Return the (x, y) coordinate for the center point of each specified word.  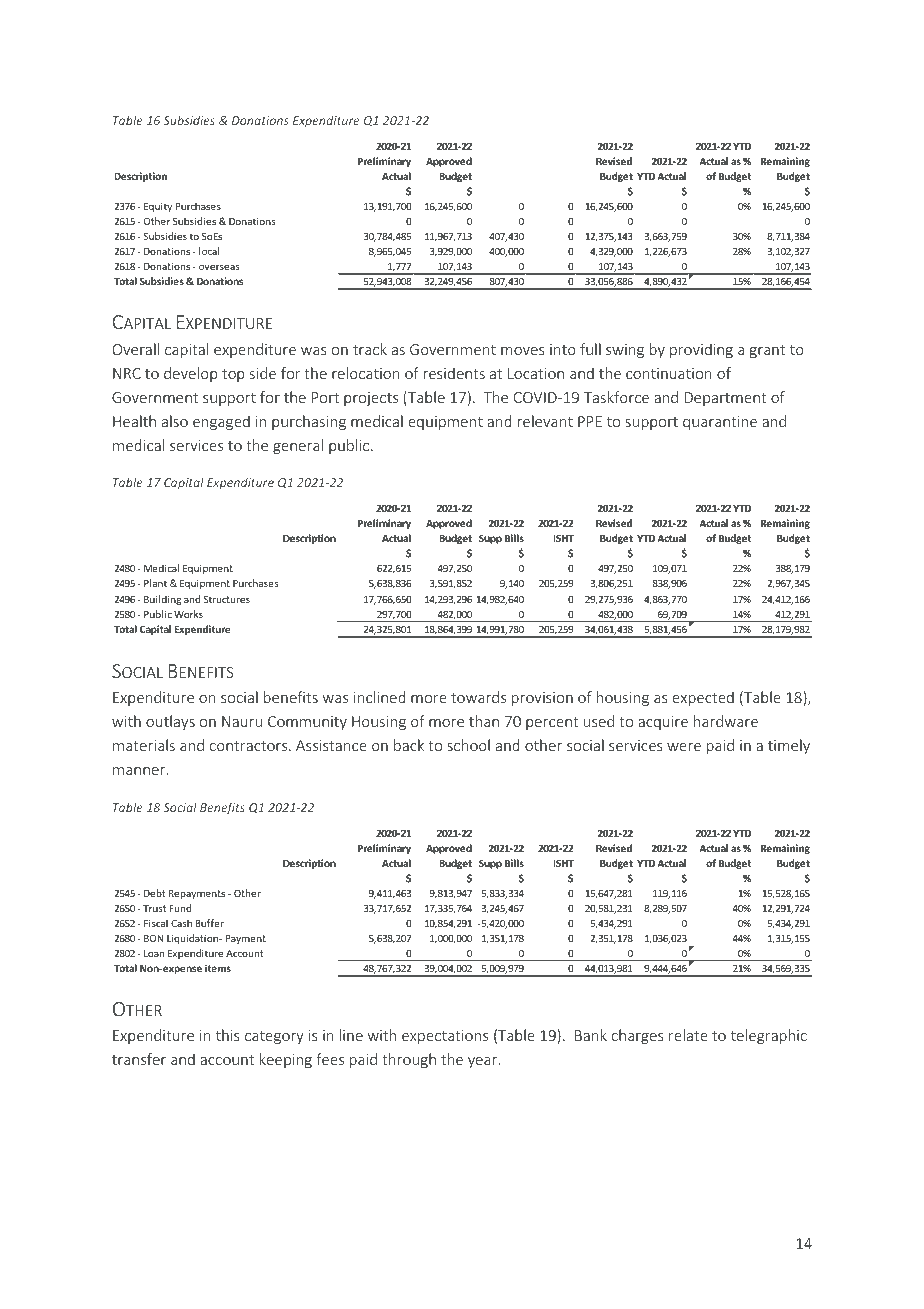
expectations (445, 1037)
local (209, 251)
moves (523, 351)
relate (688, 1035)
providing (701, 350)
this (228, 1035)
